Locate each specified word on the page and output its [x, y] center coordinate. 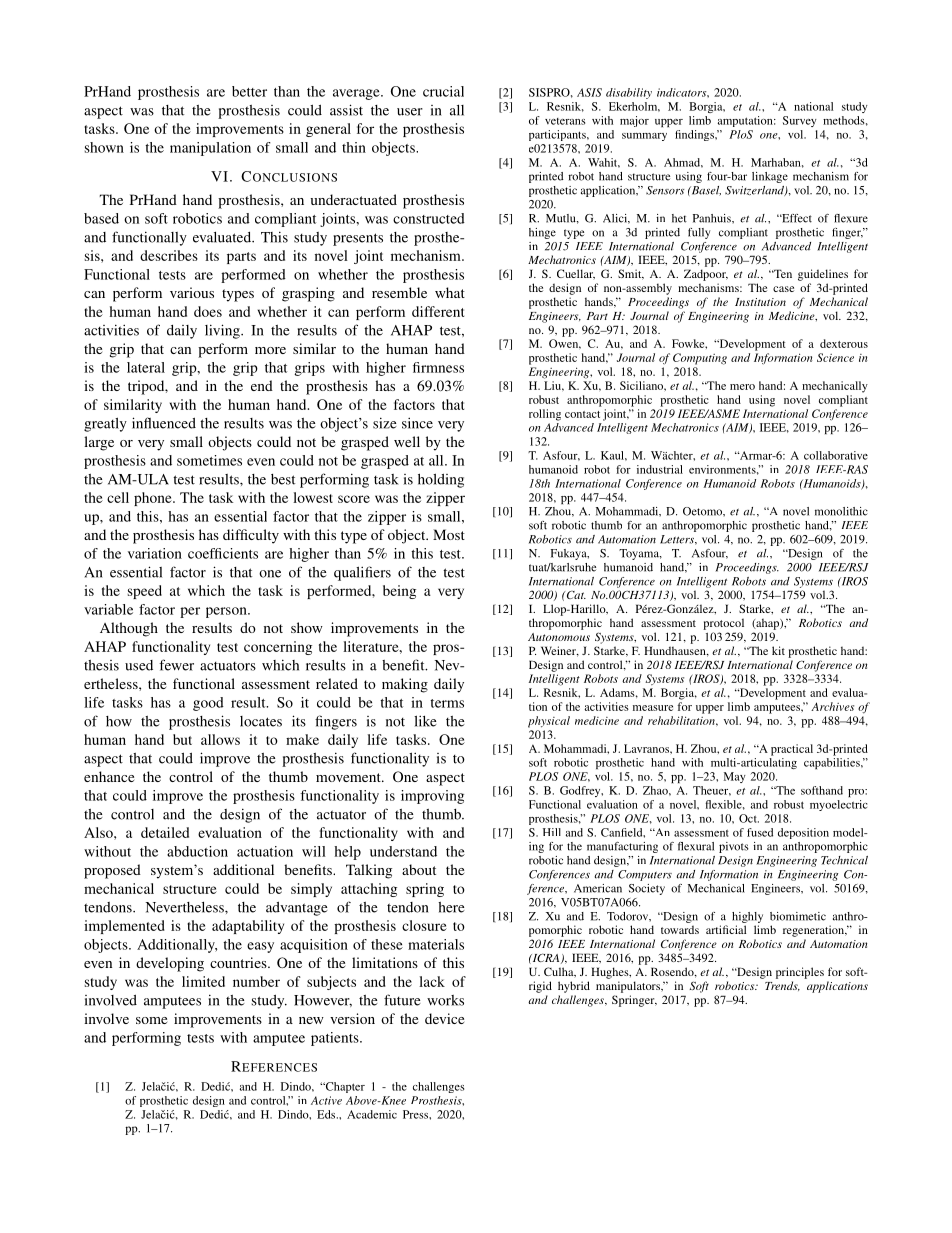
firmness [438, 367]
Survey [800, 121]
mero [742, 387]
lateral [146, 367]
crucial [443, 91]
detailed [165, 832]
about [419, 869]
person [227, 612]
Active [326, 1100]
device [444, 1018]
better [249, 91]
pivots [734, 847]
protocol [723, 624]
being [399, 592]
